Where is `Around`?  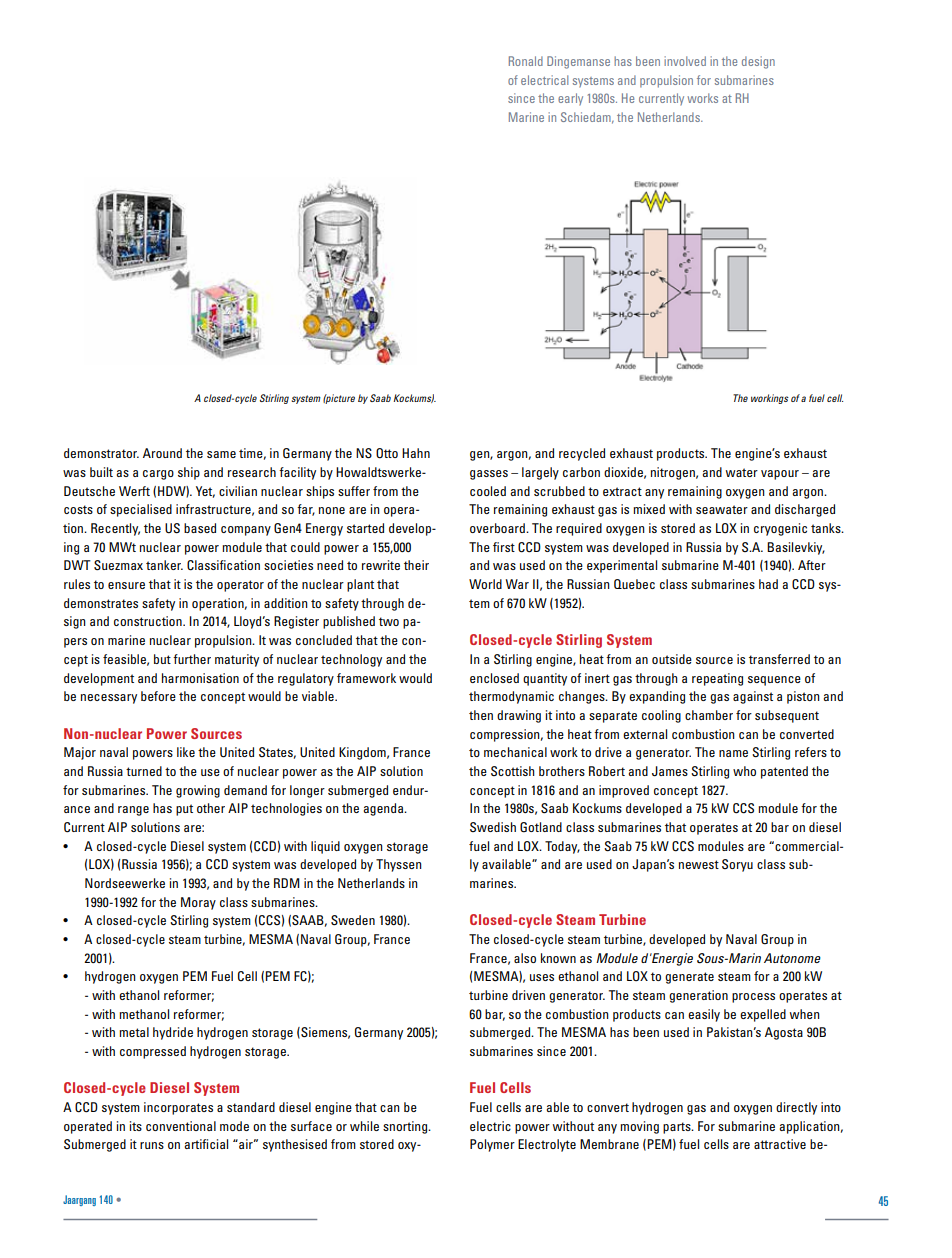 Around is located at coordinates (162, 453).
